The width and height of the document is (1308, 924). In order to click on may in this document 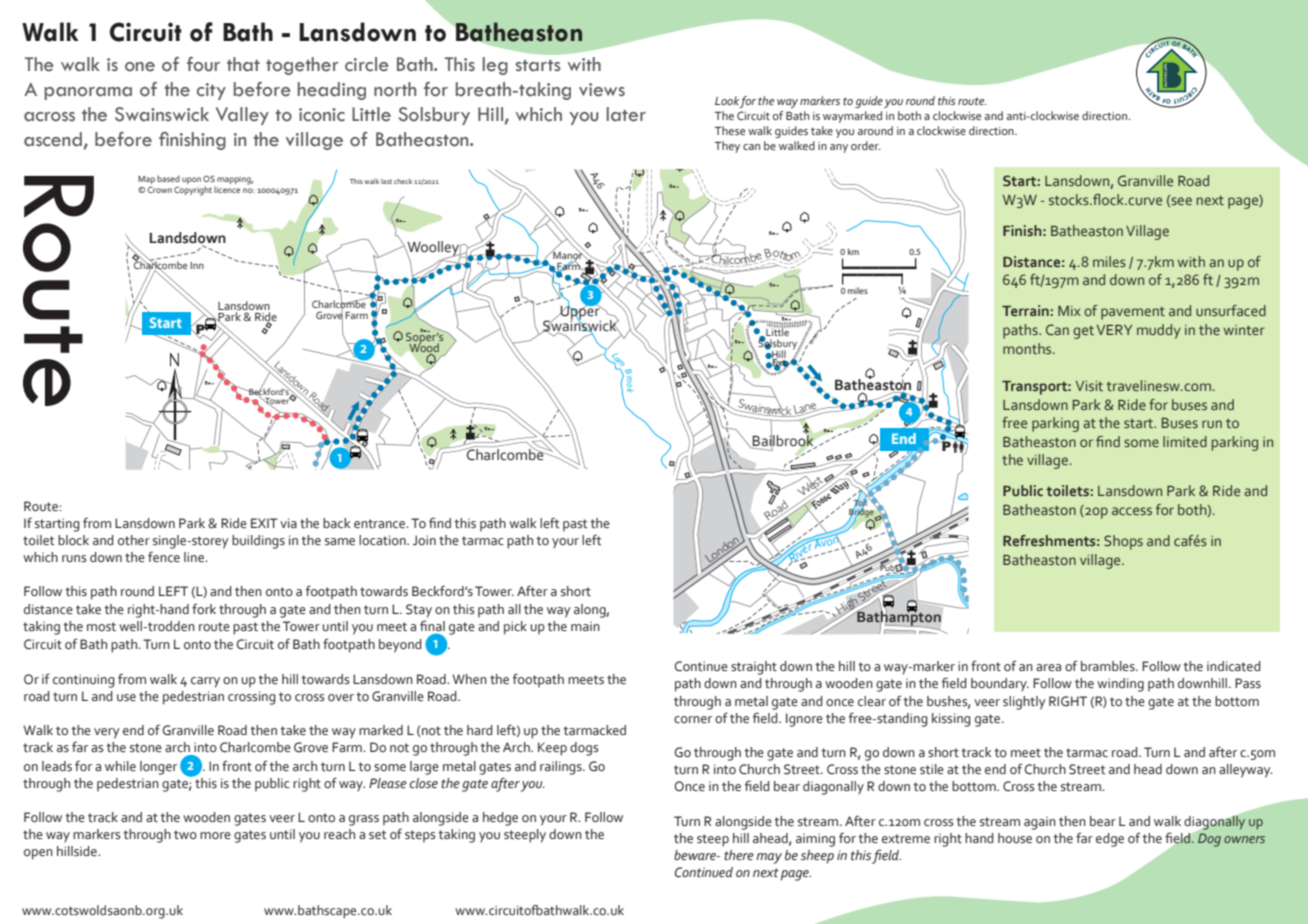, I will do `click(769, 858)`.
